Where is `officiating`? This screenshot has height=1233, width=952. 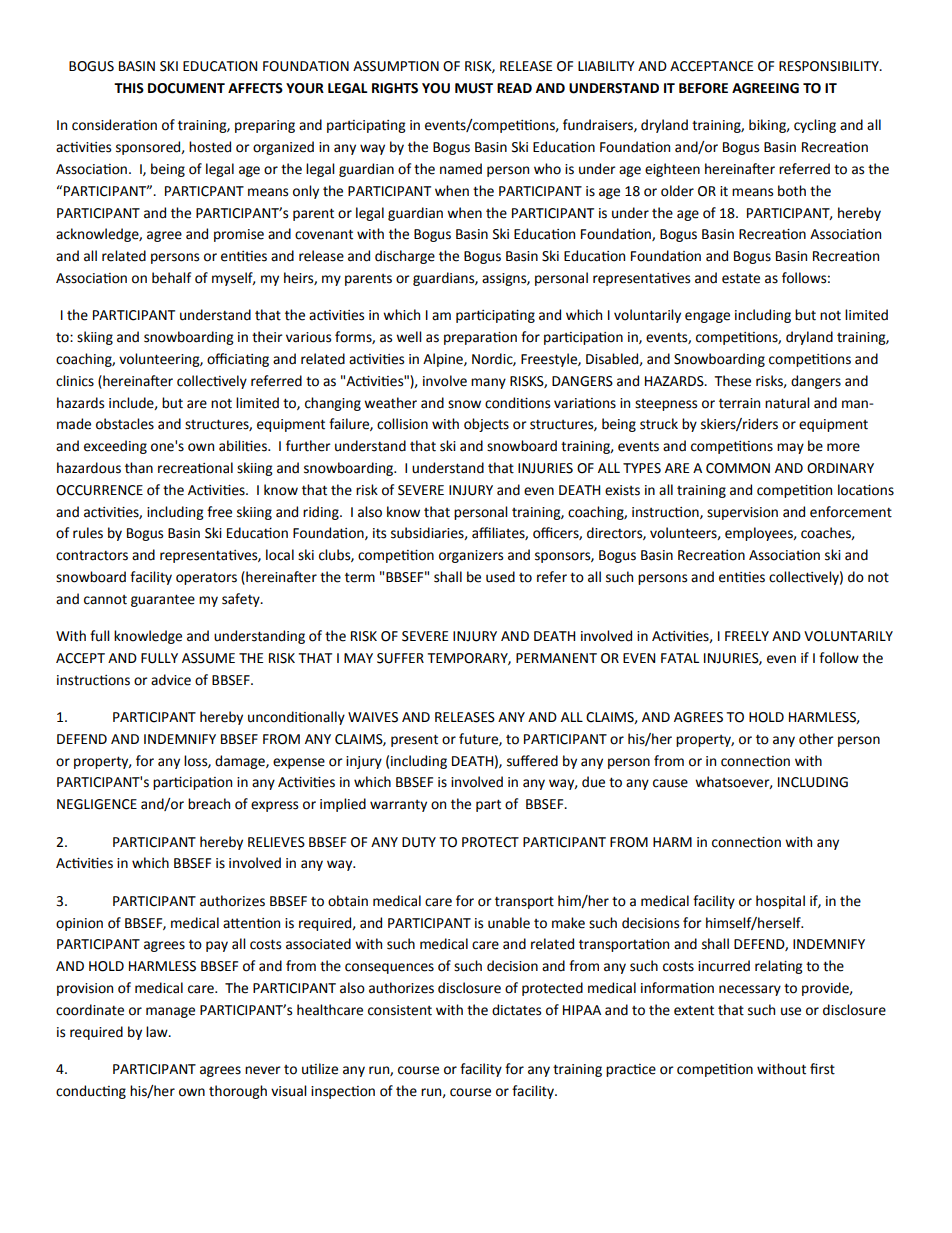
officiating is located at coordinates (238, 360).
